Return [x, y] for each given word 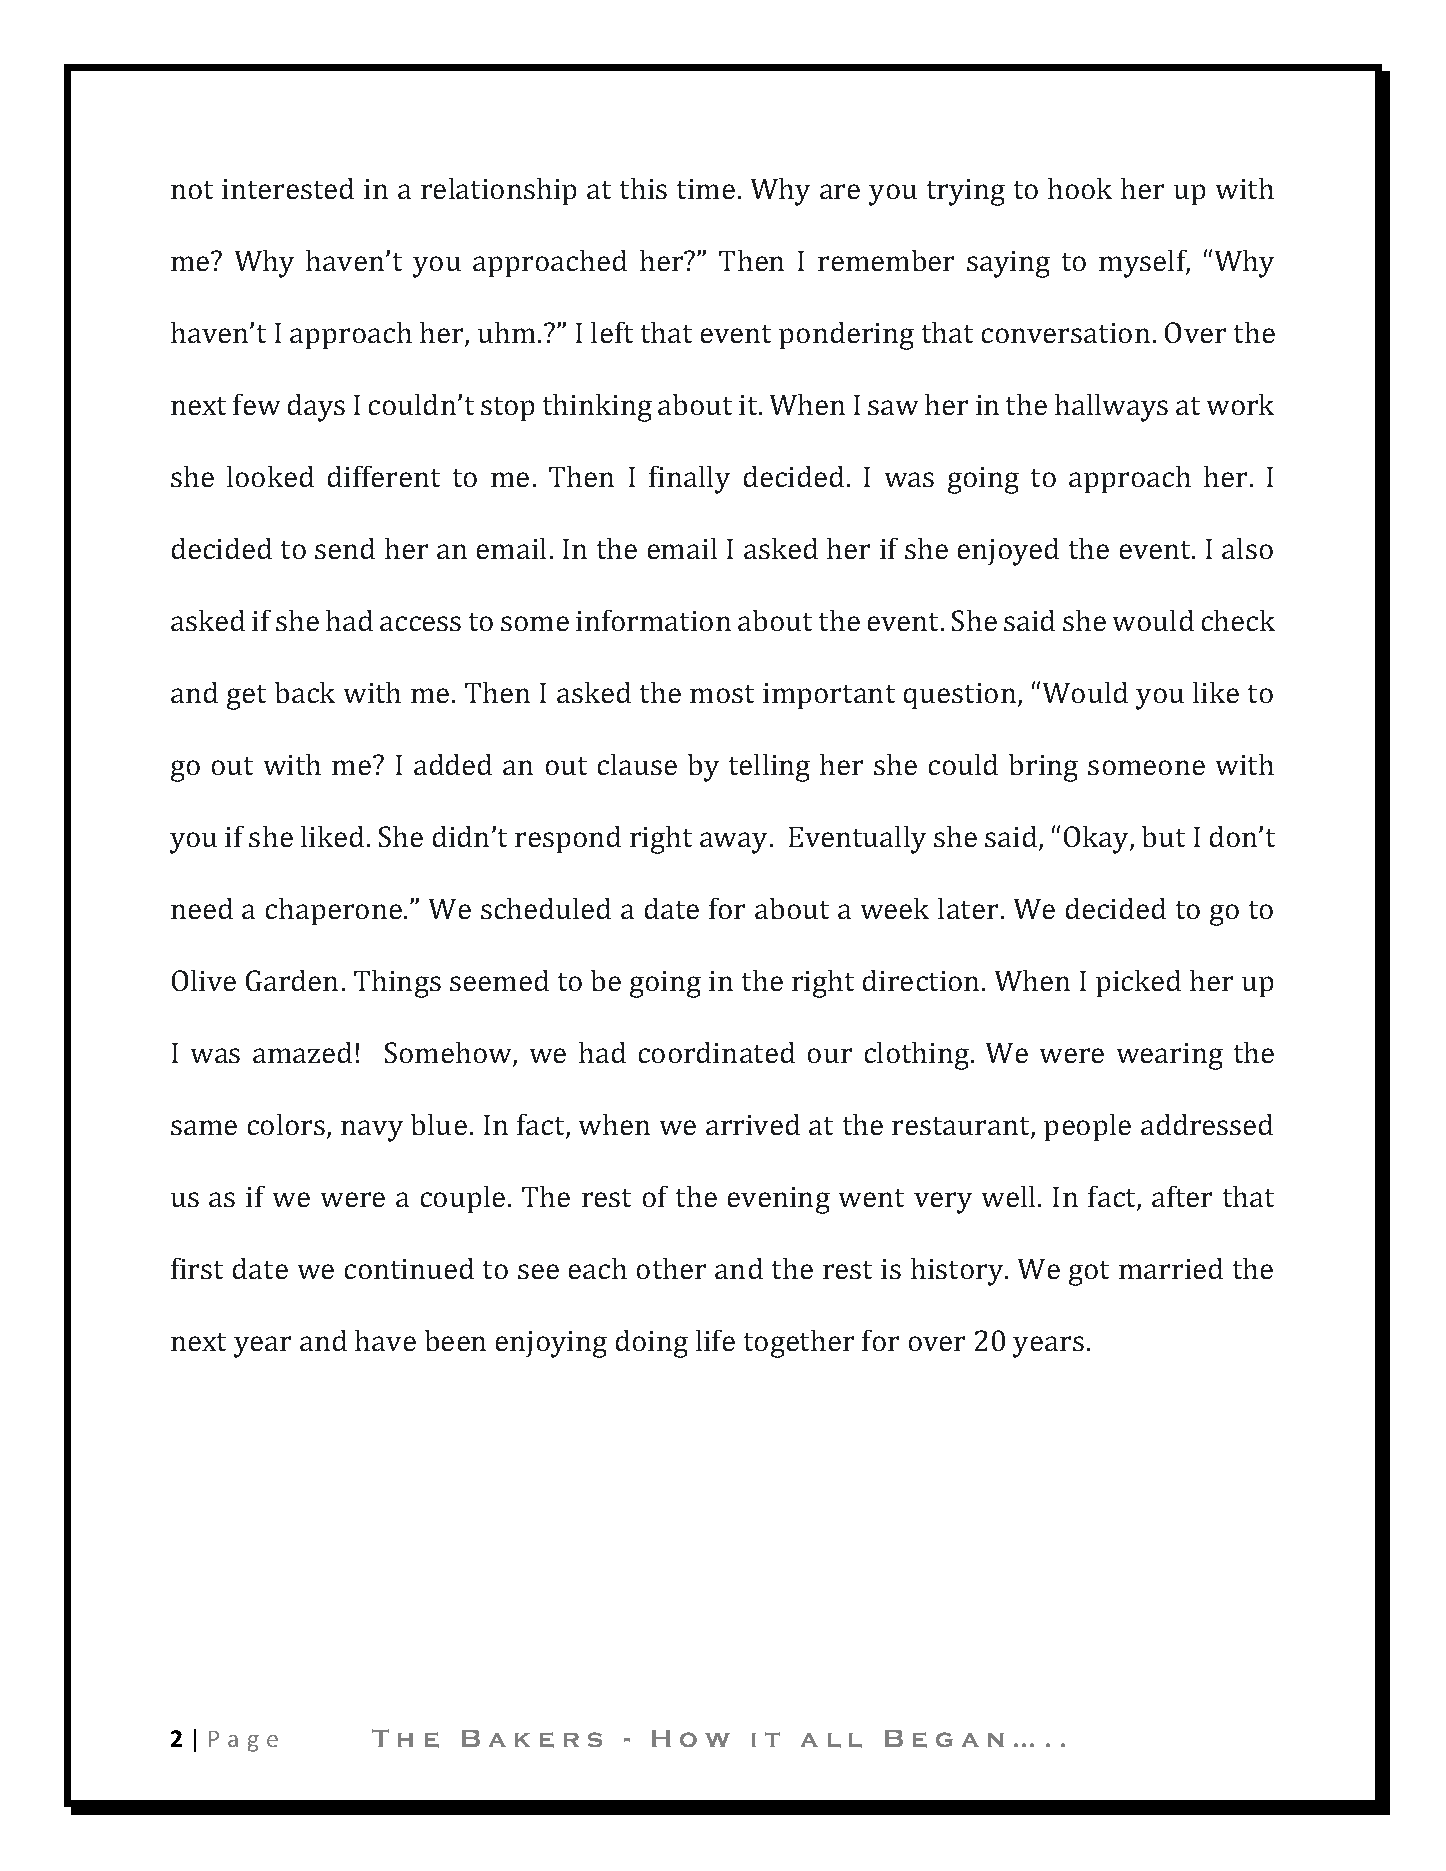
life [715, 1340]
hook [1080, 188]
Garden [292, 980]
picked [1138, 983]
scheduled [546, 908]
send [345, 548]
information [653, 620]
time [706, 189]
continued [409, 1268]
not [192, 190]
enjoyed [1008, 552]
